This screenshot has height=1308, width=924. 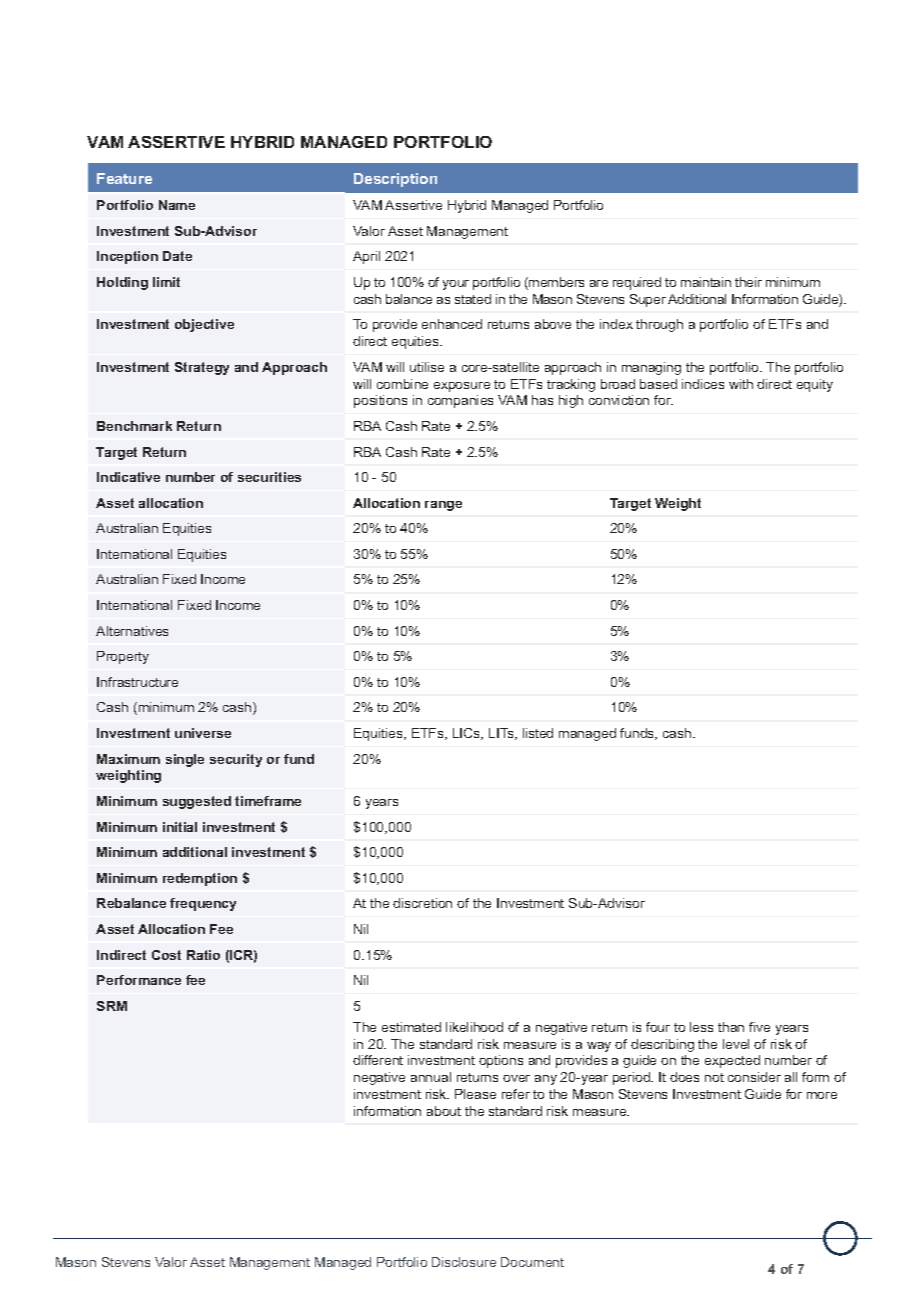 I want to click on likelihood, so click(x=474, y=1027).
